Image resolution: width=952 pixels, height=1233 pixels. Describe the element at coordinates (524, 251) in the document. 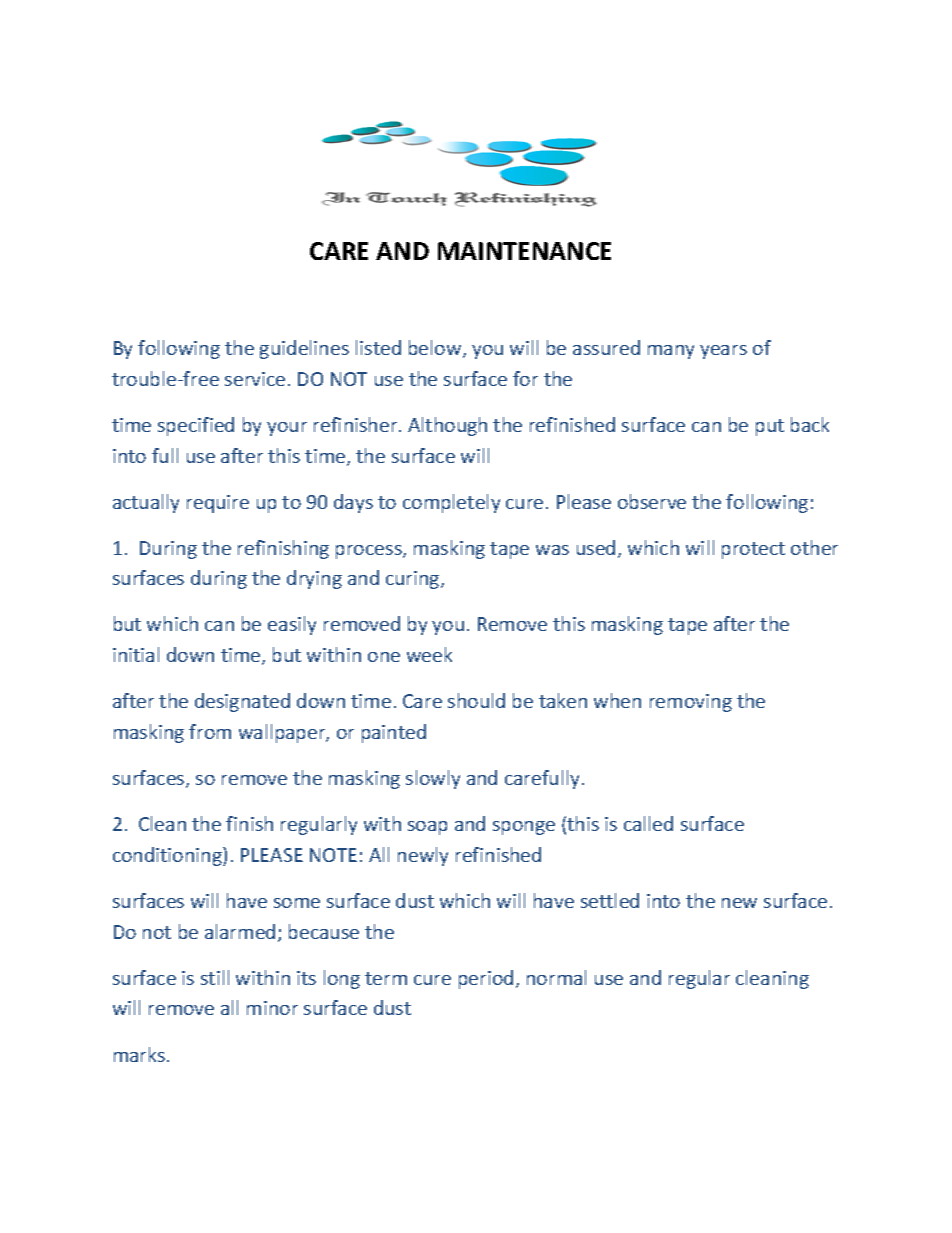

I see `MAINTENANCE` at that location.
